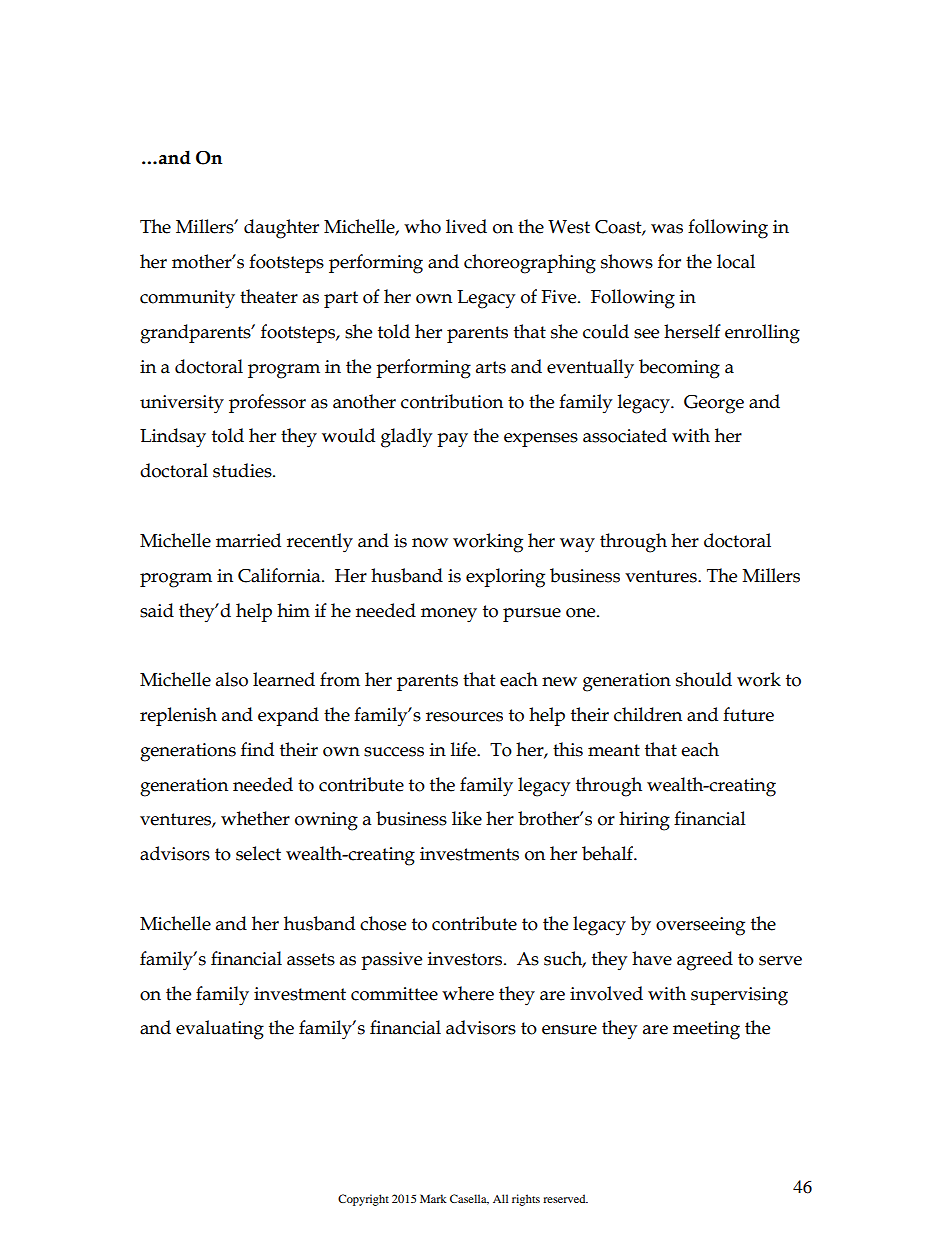  I want to click on select, so click(258, 853).
